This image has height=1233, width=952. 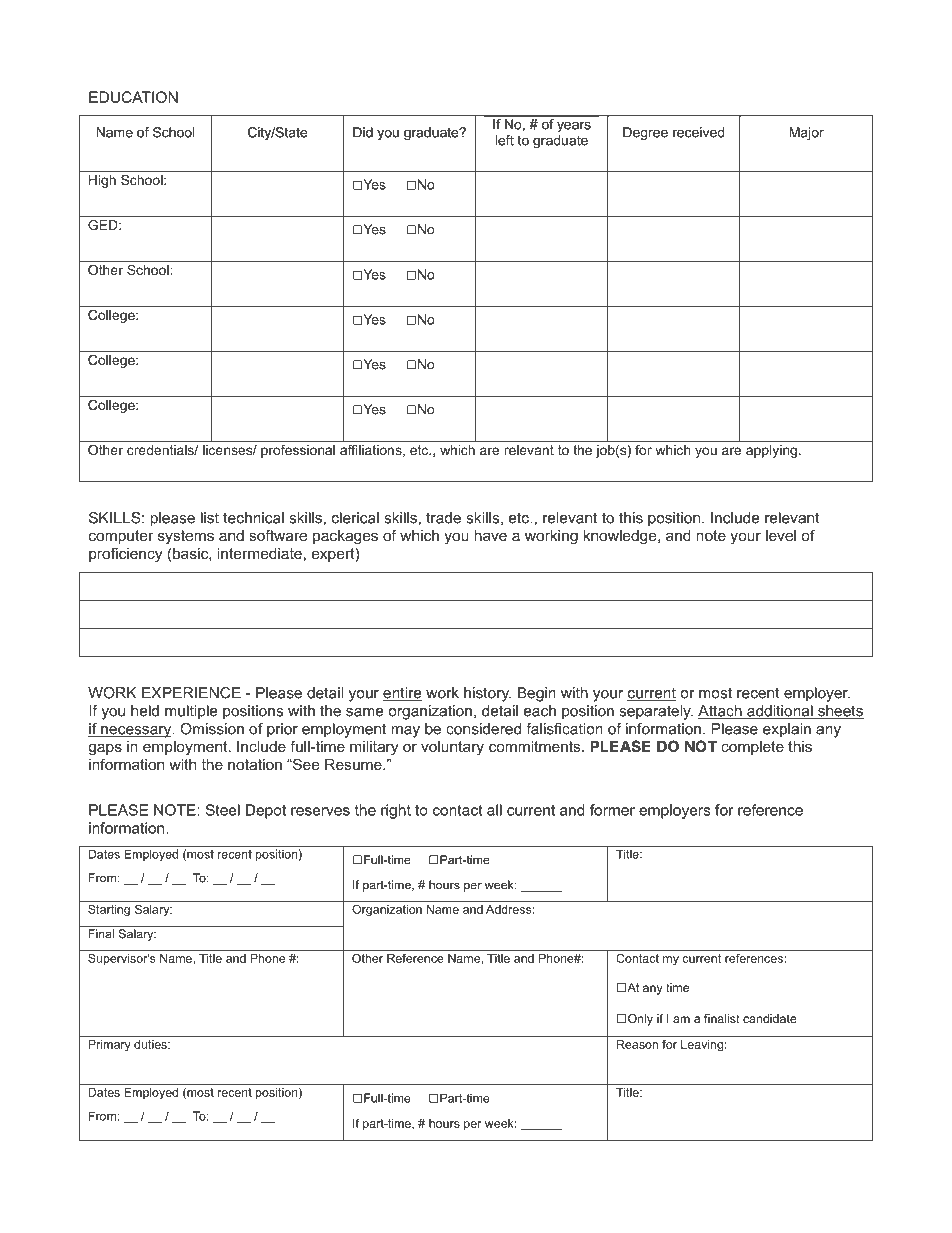 What do you see at coordinates (638, 1043) in the image?
I see `Reason` at bounding box center [638, 1043].
